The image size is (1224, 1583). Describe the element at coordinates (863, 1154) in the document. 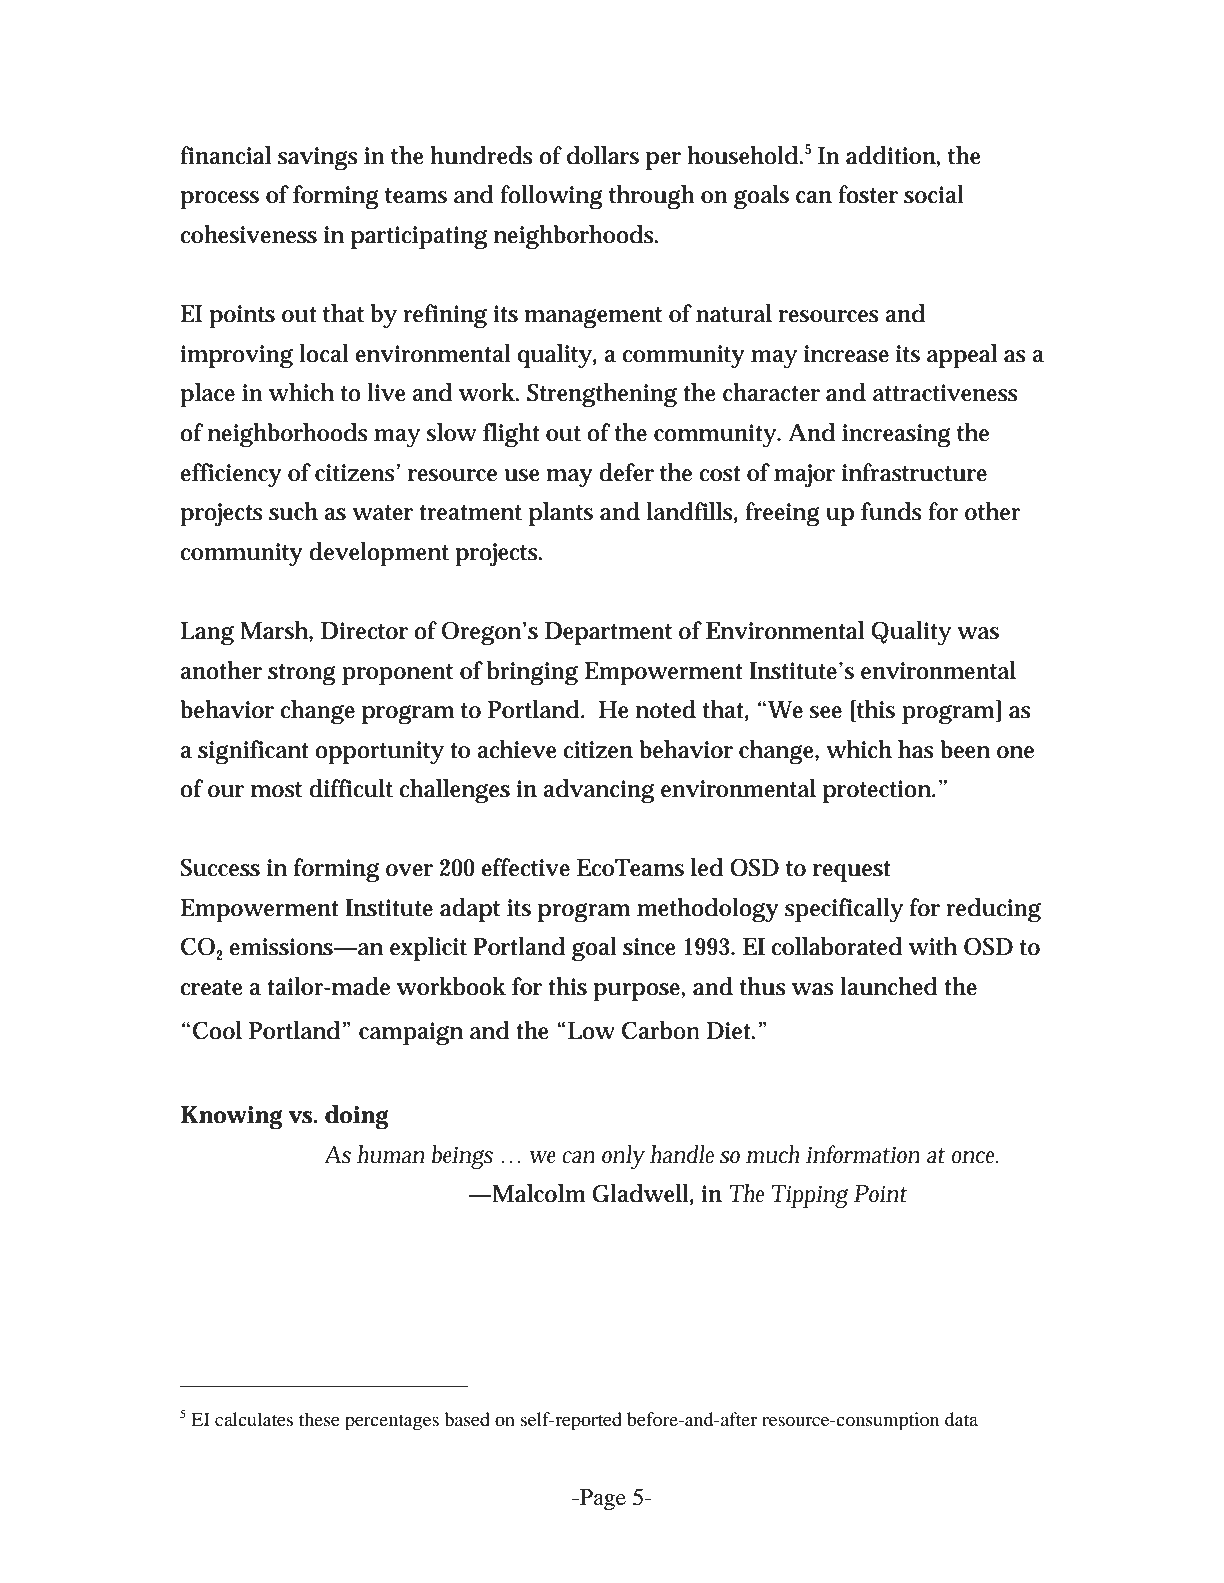

I see `information` at that location.
